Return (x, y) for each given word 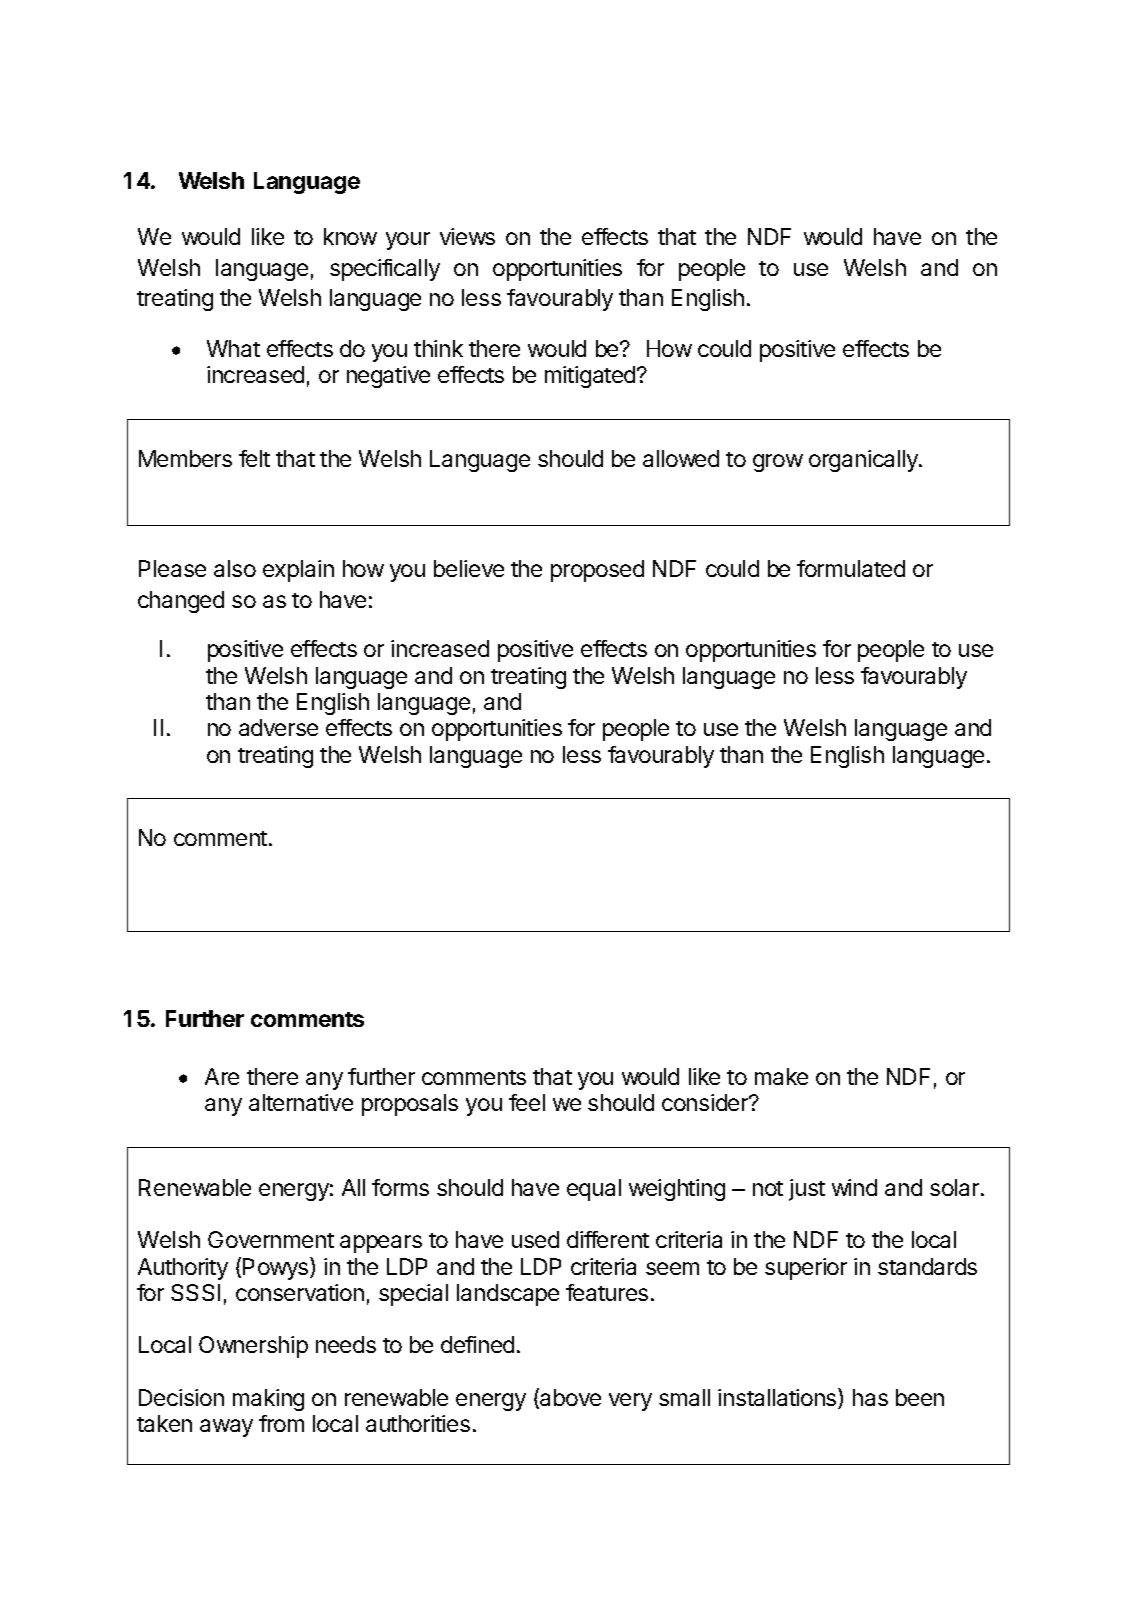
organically (864, 461)
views (467, 236)
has (870, 1397)
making (268, 1400)
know (350, 236)
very (630, 1402)
